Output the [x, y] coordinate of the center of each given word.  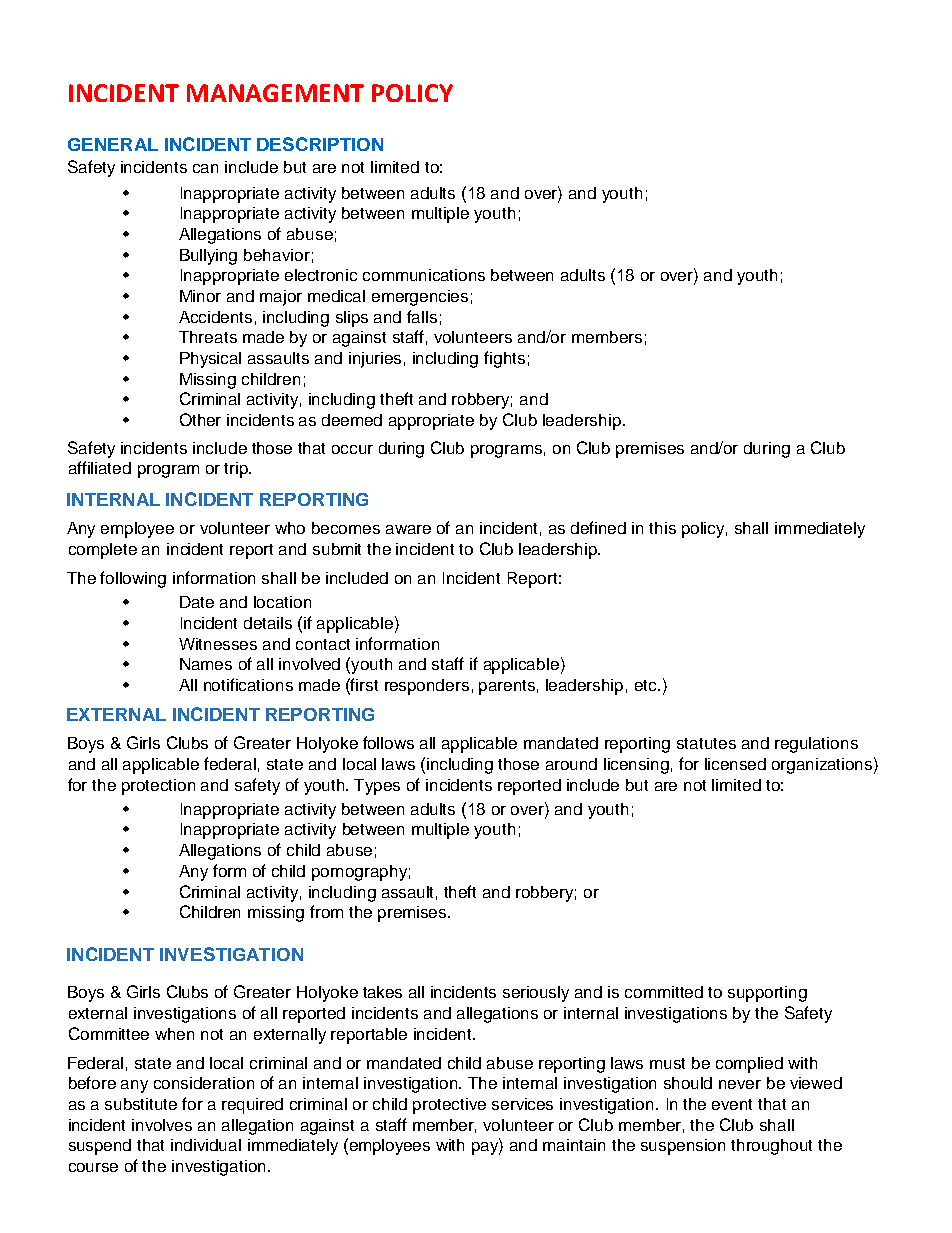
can [205, 168]
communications [424, 275]
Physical [210, 360]
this [662, 528]
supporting [767, 994]
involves [162, 1125]
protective [449, 1106]
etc [647, 685]
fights [504, 359]
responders [427, 687]
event [732, 1104]
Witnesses [218, 644]
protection [158, 787]
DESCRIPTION [320, 144]
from [326, 911]
